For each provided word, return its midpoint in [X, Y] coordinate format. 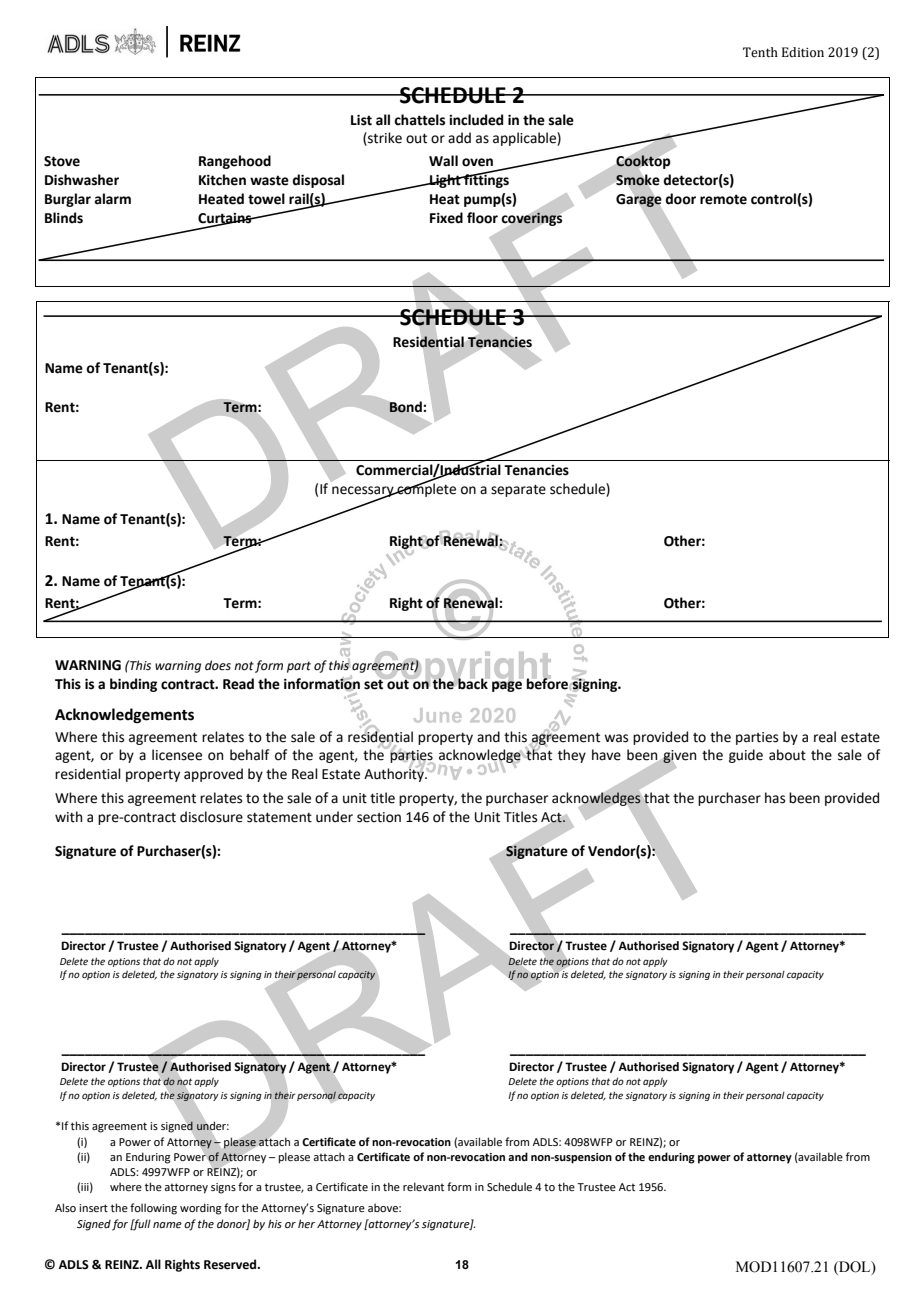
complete [425, 489]
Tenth [760, 52]
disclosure [211, 817]
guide [746, 756]
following [153, 1209]
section [379, 817]
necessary [364, 493]
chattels [419, 120]
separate [518, 490]
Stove [62, 161]
